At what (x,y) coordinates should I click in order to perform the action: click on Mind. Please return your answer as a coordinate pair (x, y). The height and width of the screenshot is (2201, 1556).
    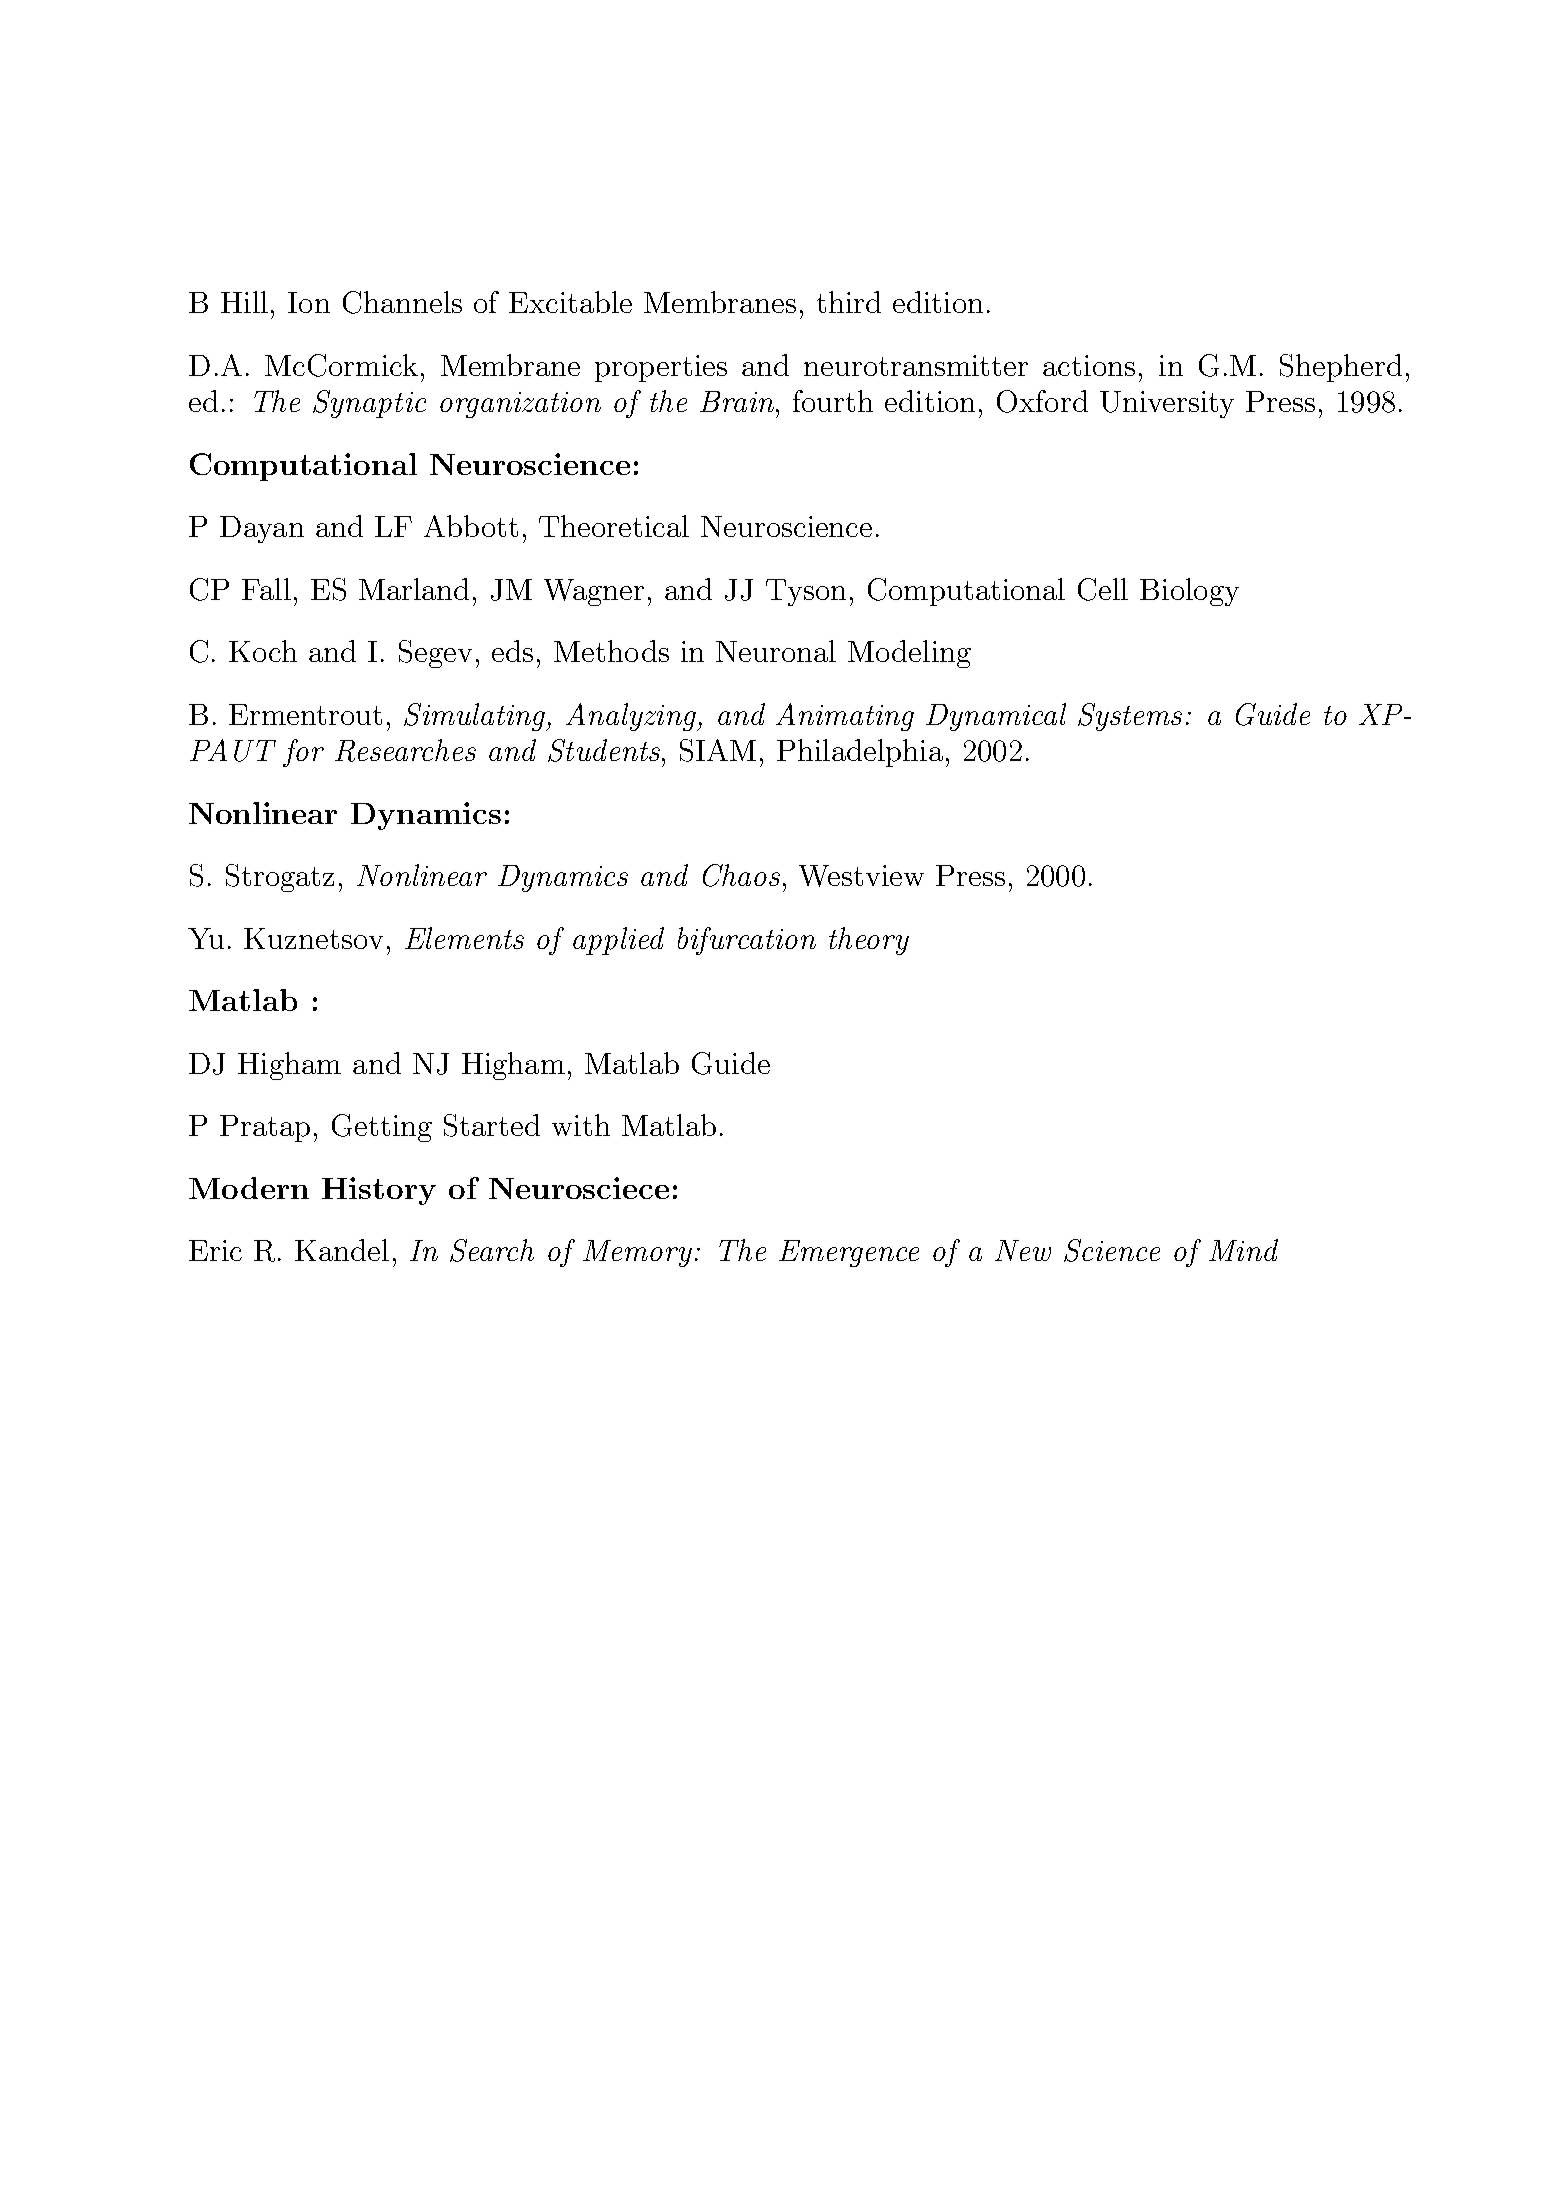
    Looking at the image, I should click on (1243, 1250).
